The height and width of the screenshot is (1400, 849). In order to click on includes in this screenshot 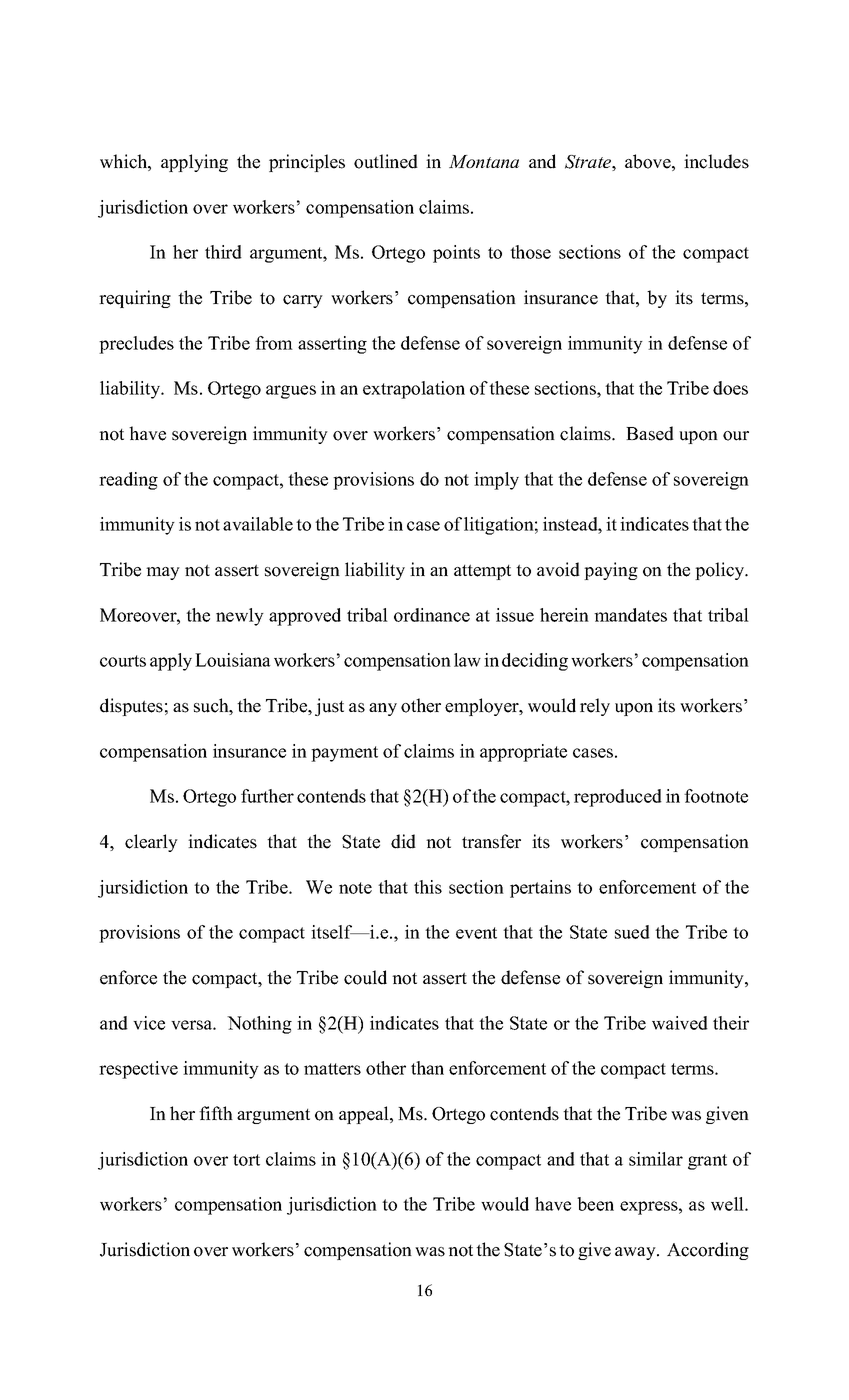, I will do `click(716, 161)`.
